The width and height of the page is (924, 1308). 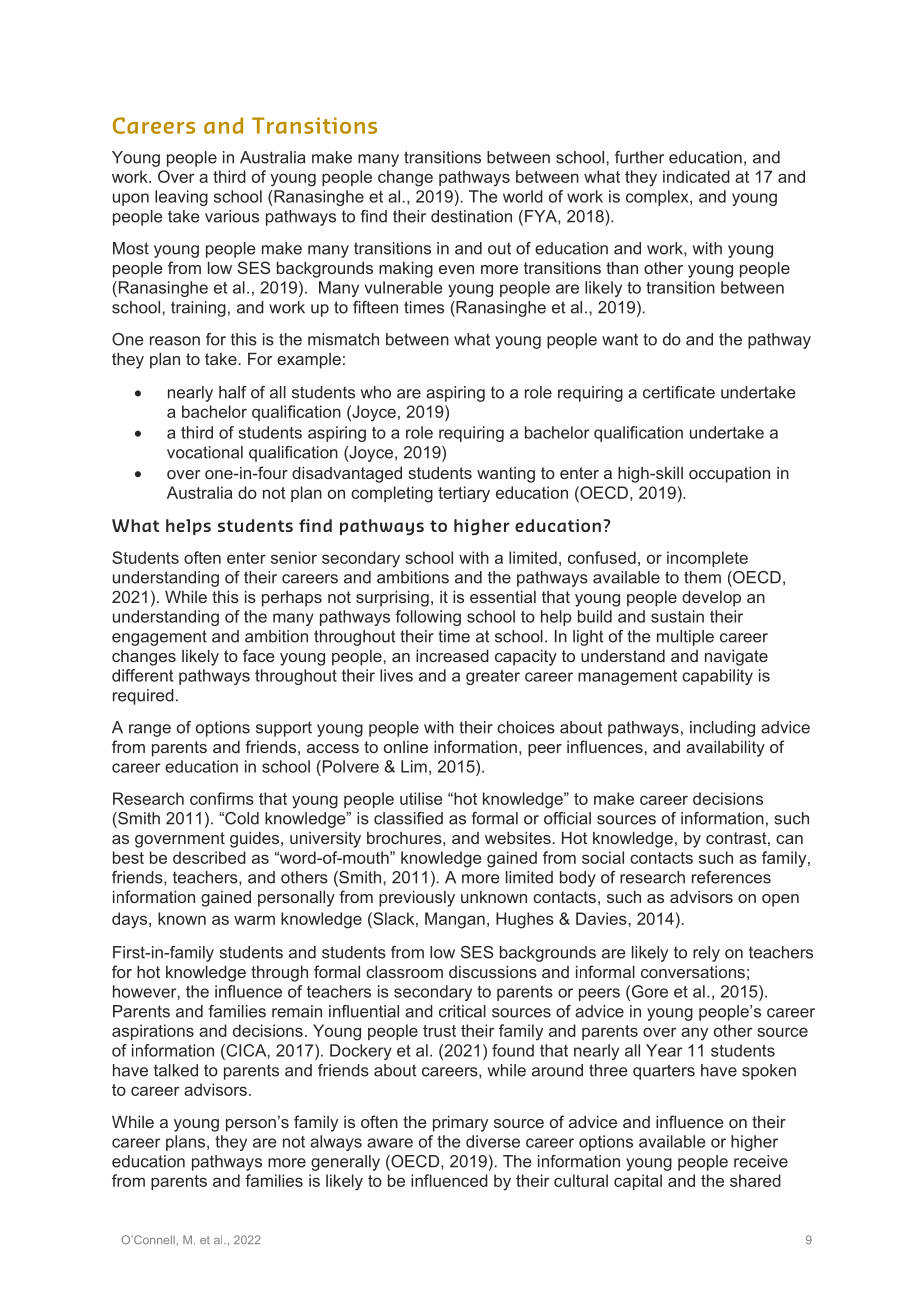 I want to click on leaving, so click(x=181, y=198).
